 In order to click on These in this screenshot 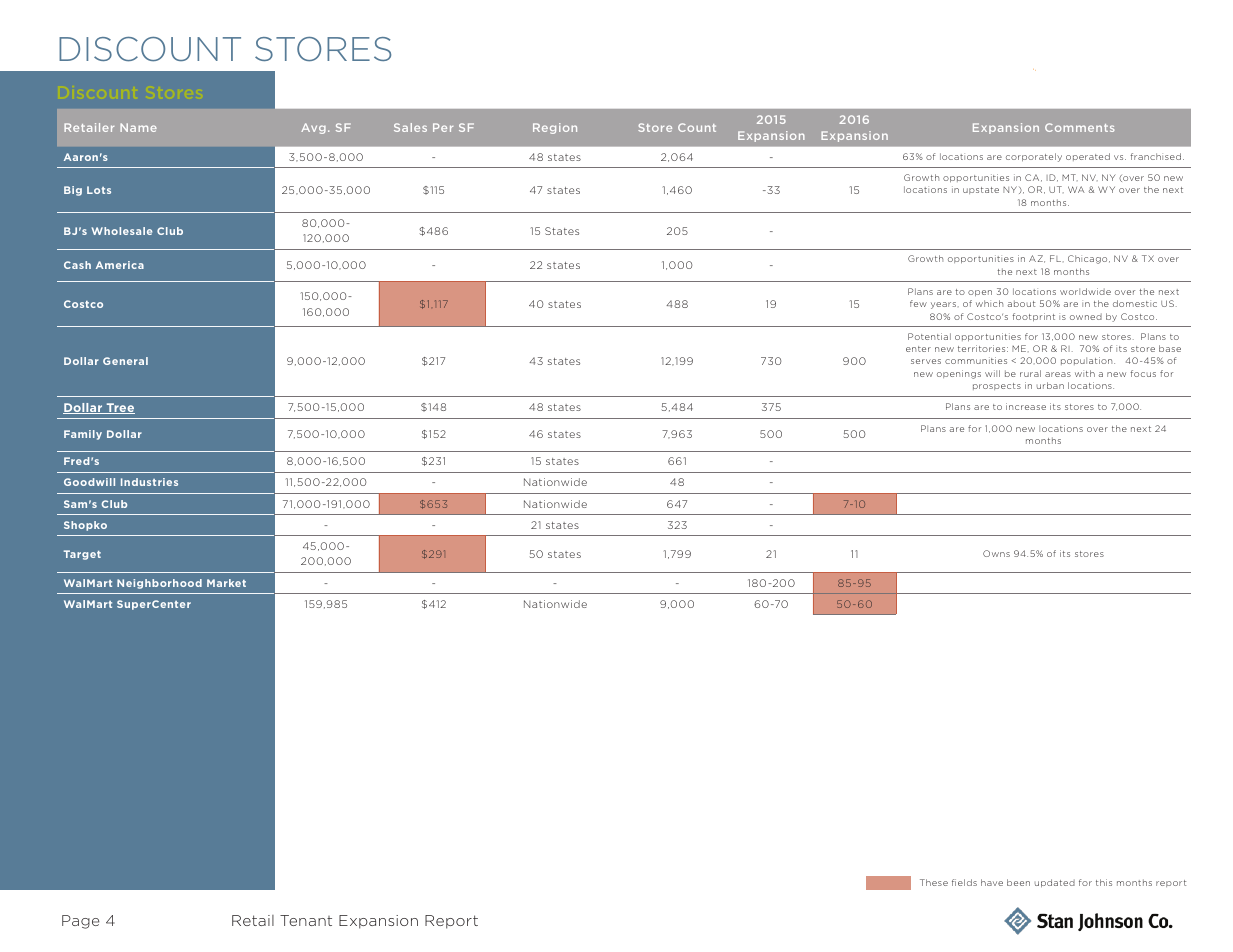, I will do `click(934, 882)`.
